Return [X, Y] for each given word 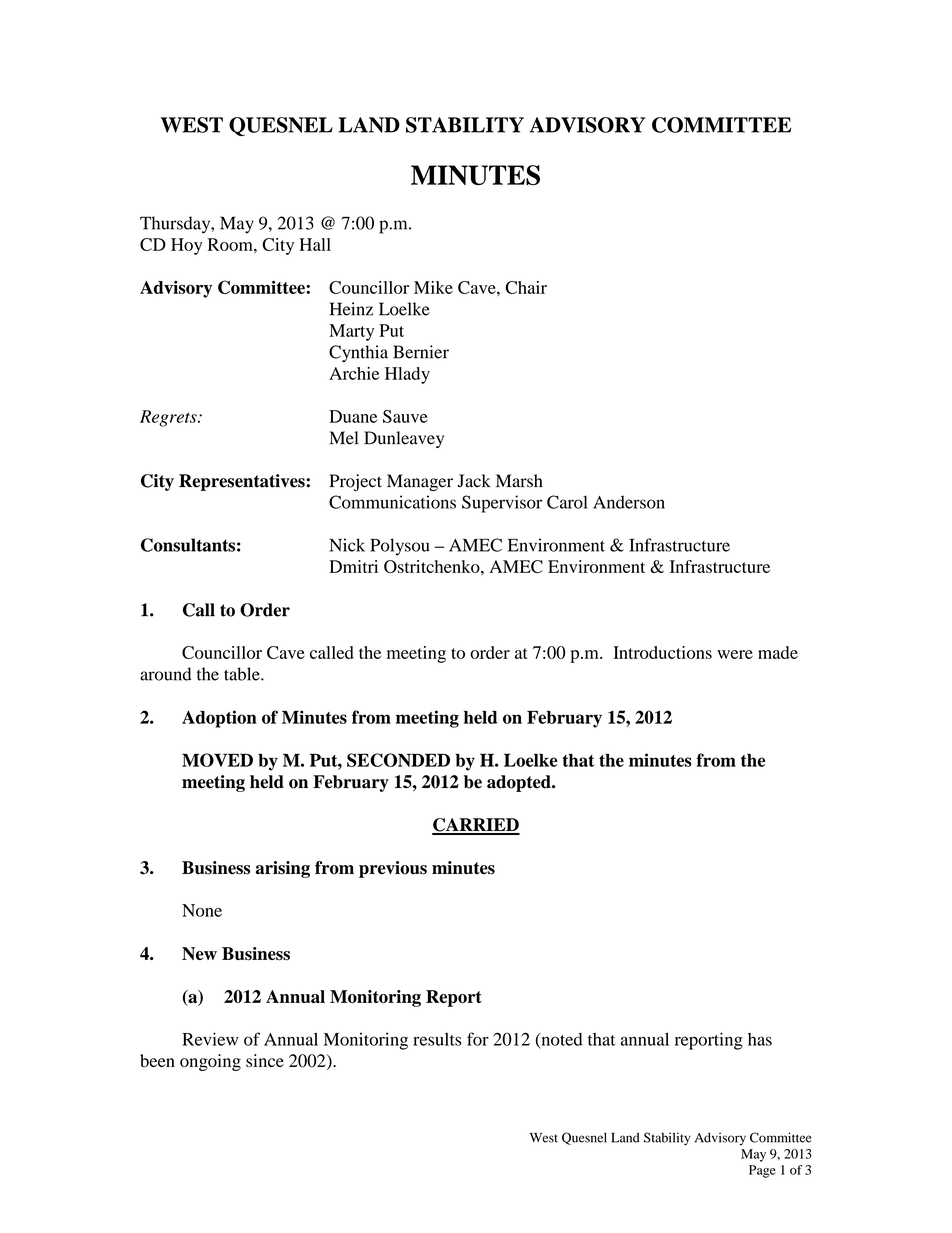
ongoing [210, 1062]
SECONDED [398, 760]
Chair [526, 287]
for [478, 1039]
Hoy [186, 246]
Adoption [219, 719]
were [735, 654]
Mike [433, 287]
